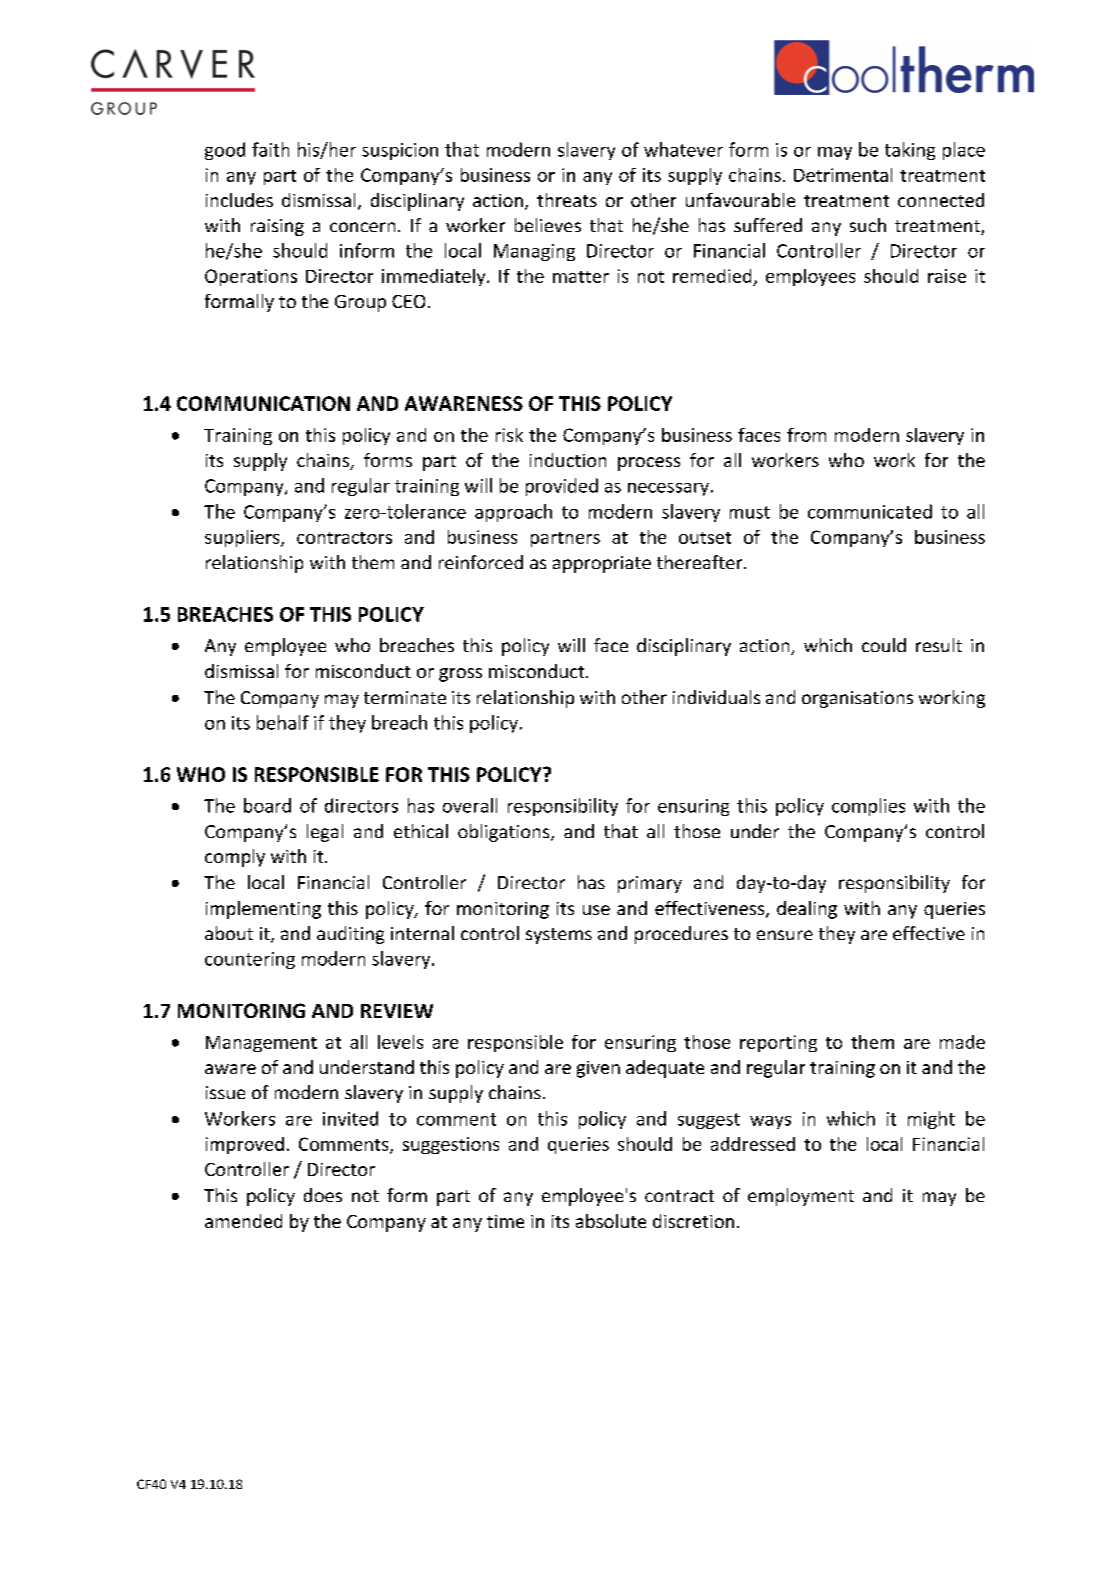 The width and height of the document is (1120, 1584). Describe the element at coordinates (270, 149) in the document. I see `faith` at that location.
